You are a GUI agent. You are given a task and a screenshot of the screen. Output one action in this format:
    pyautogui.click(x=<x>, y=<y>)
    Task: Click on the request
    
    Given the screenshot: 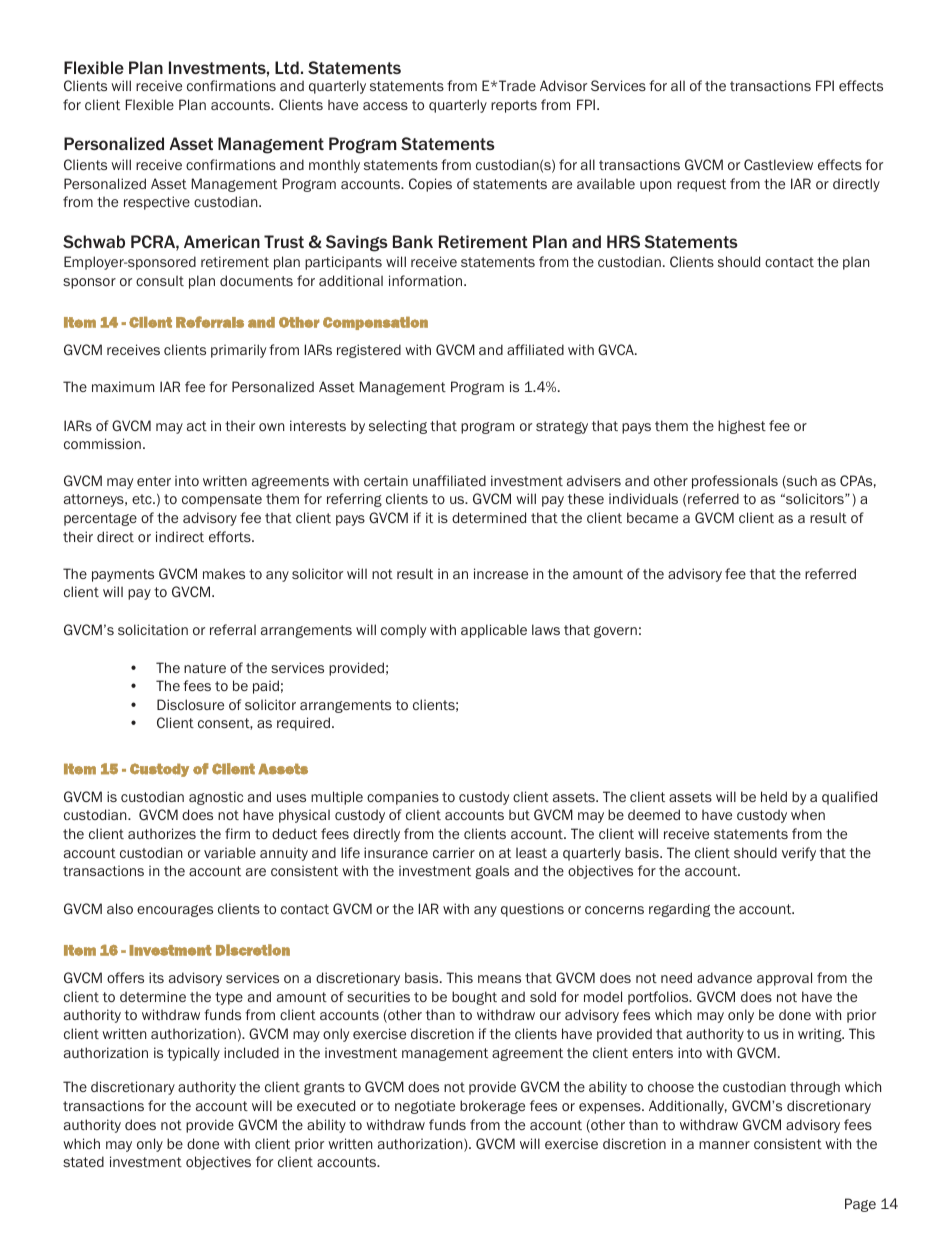 What is the action you would take?
    pyautogui.click(x=701, y=185)
